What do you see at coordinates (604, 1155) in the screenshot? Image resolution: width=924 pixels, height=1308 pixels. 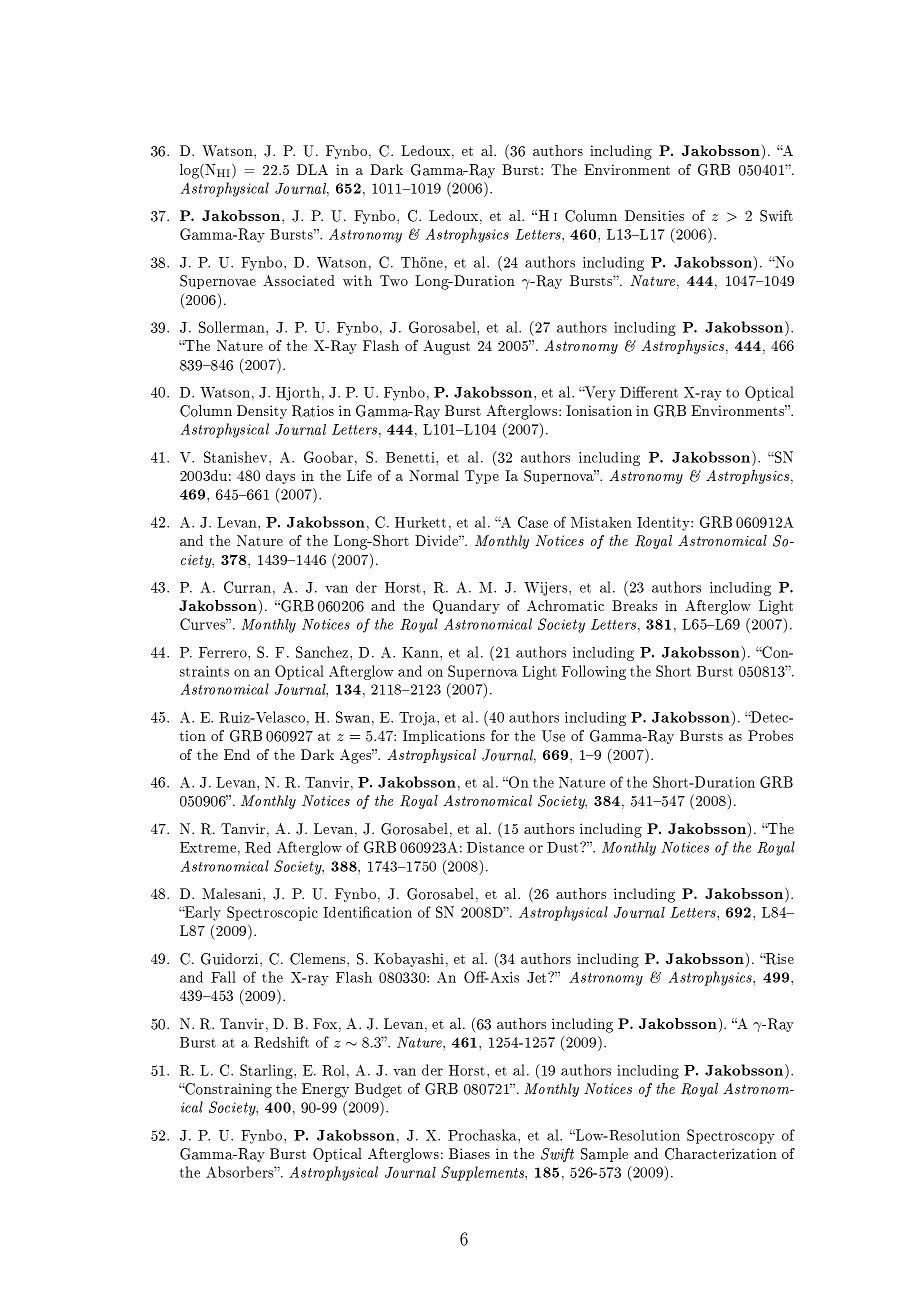 I see `Sample` at bounding box center [604, 1155].
